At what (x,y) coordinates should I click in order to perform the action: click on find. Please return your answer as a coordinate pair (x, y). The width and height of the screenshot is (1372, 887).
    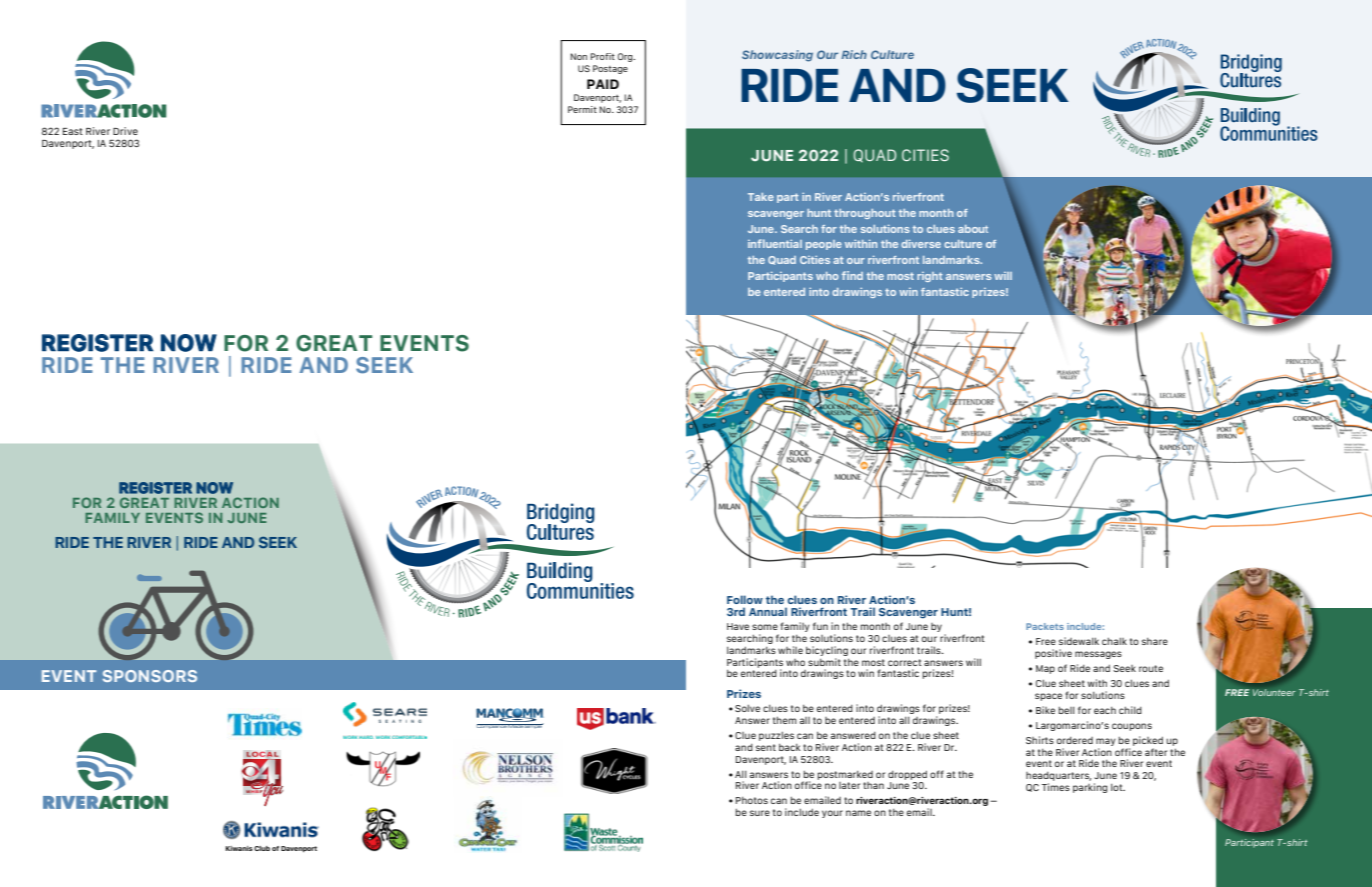
    Looking at the image, I should click on (852, 275).
